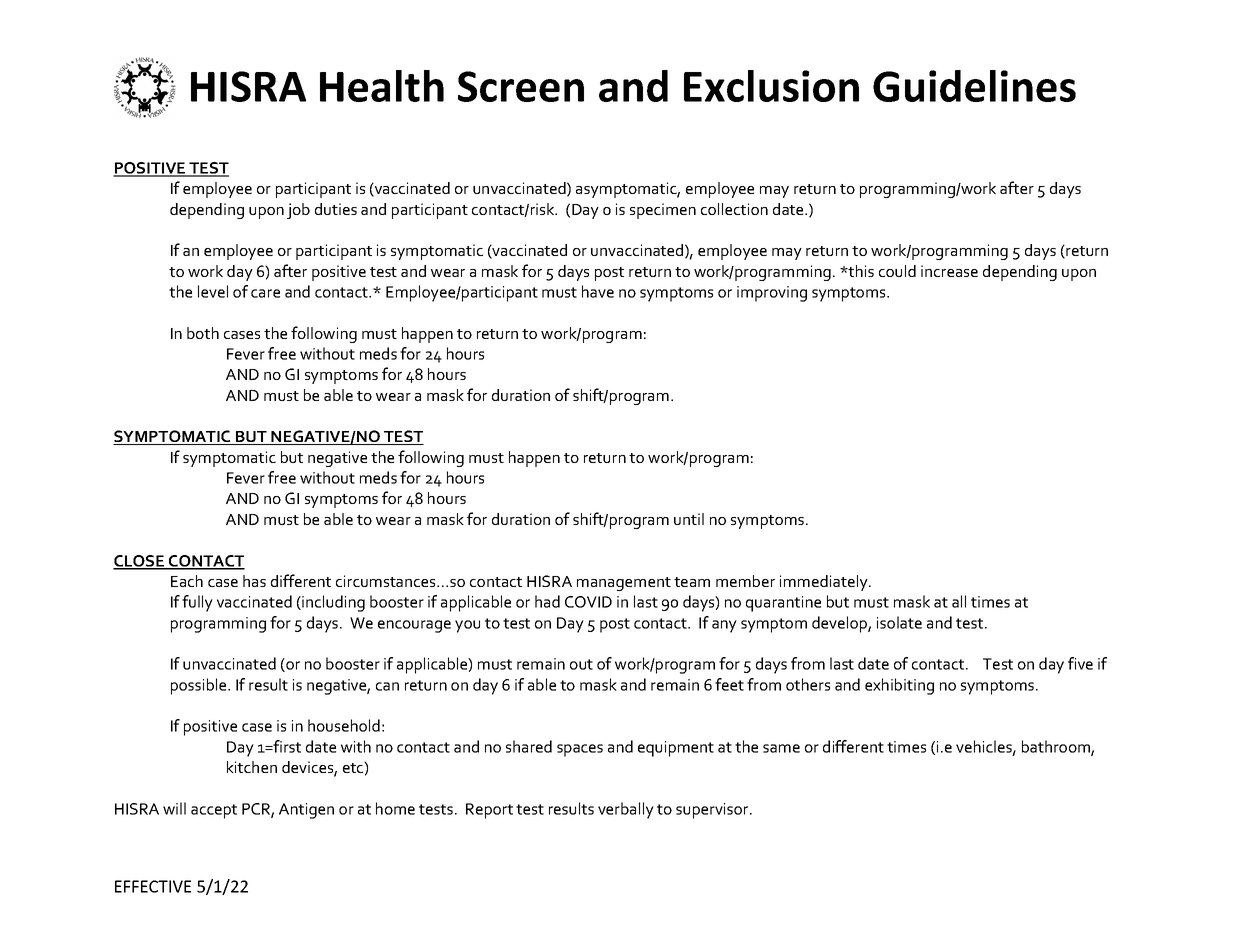  Describe the element at coordinates (974, 86) in the screenshot. I see `Guidelines` at that location.
